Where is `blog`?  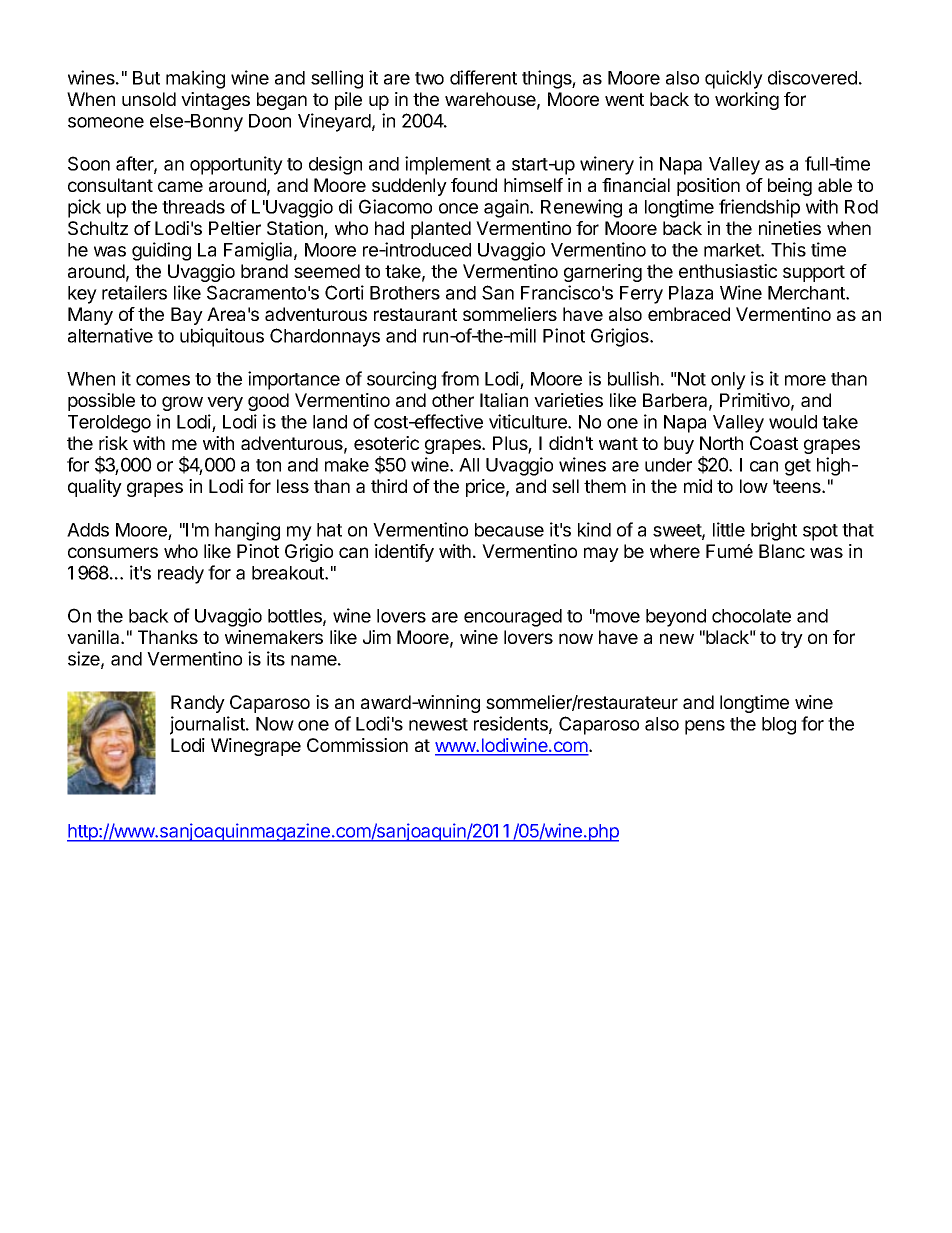
blog is located at coordinates (779, 726).
